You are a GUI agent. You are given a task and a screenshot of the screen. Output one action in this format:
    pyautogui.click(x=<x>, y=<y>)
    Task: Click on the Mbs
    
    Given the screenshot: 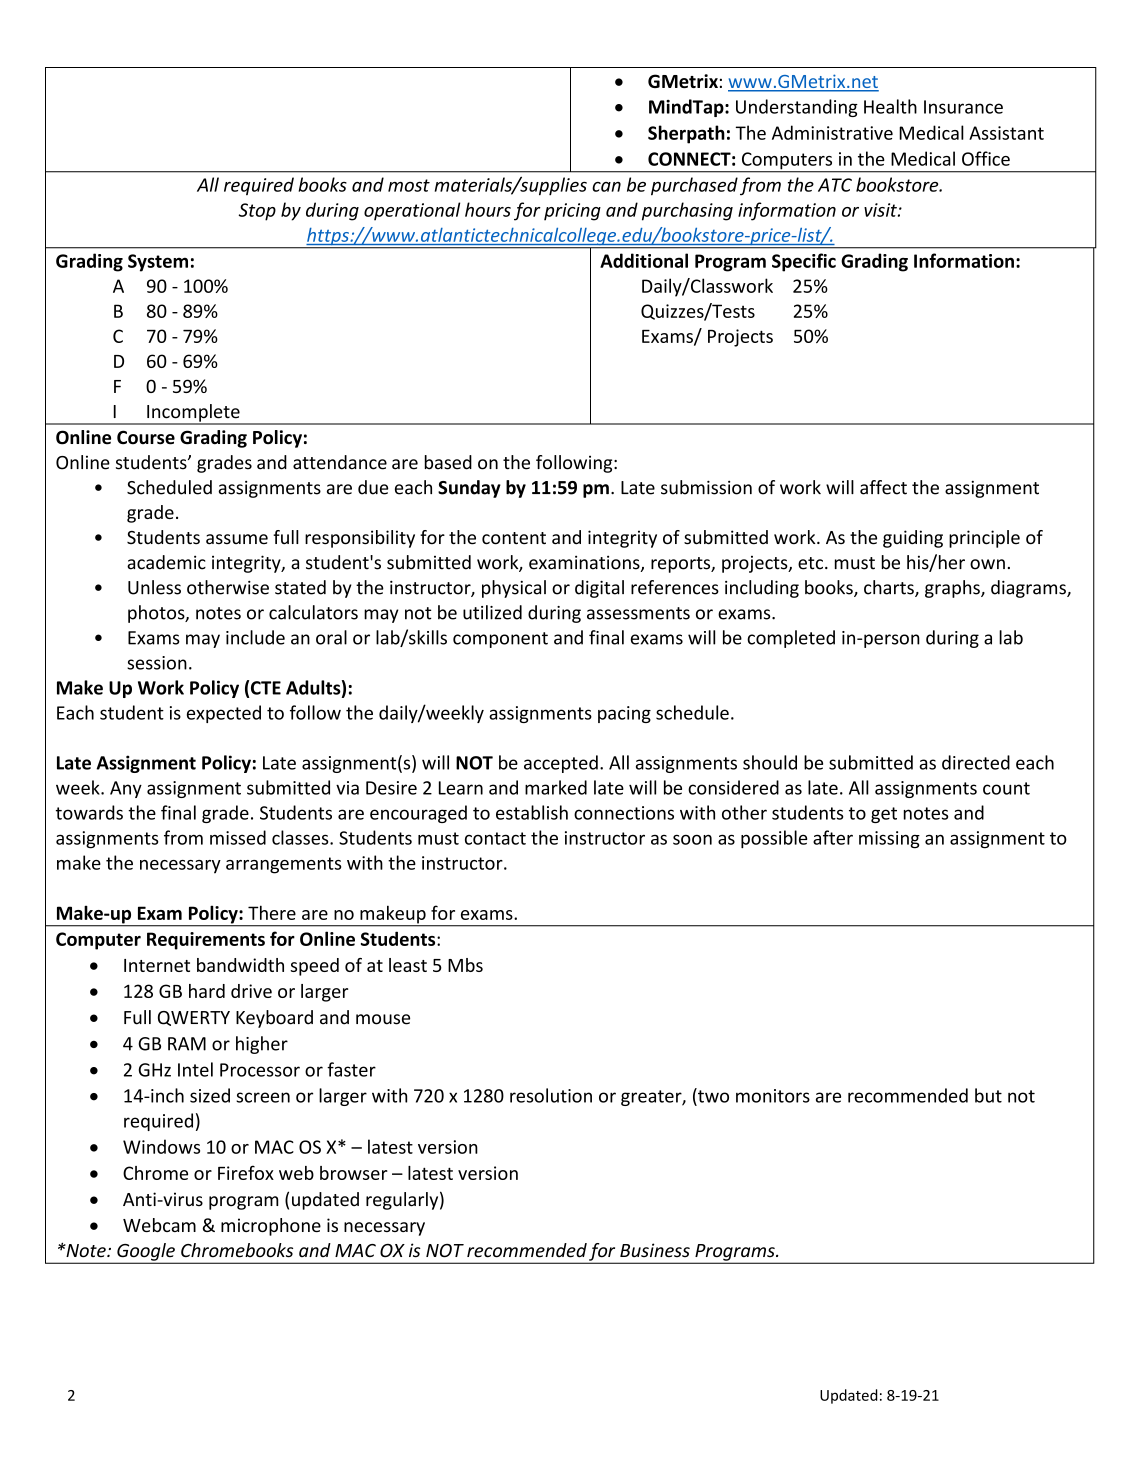 What is the action you would take?
    pyautogui.click(x=465, y=965)
